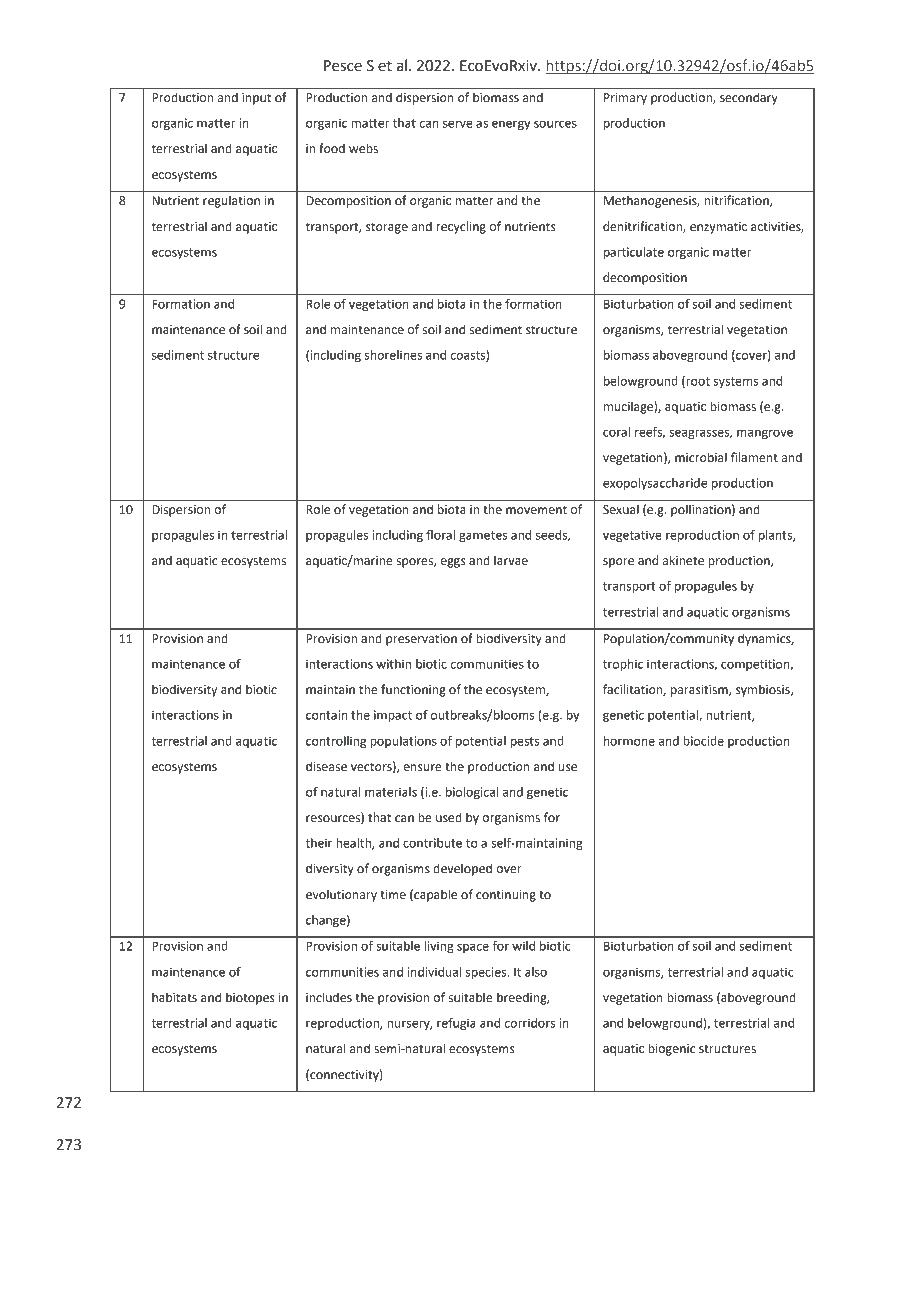 The height and width of the page is (1308, 924). Describe the element at coordinates (632, 536) in the page. I see `vegetative` at that location.
